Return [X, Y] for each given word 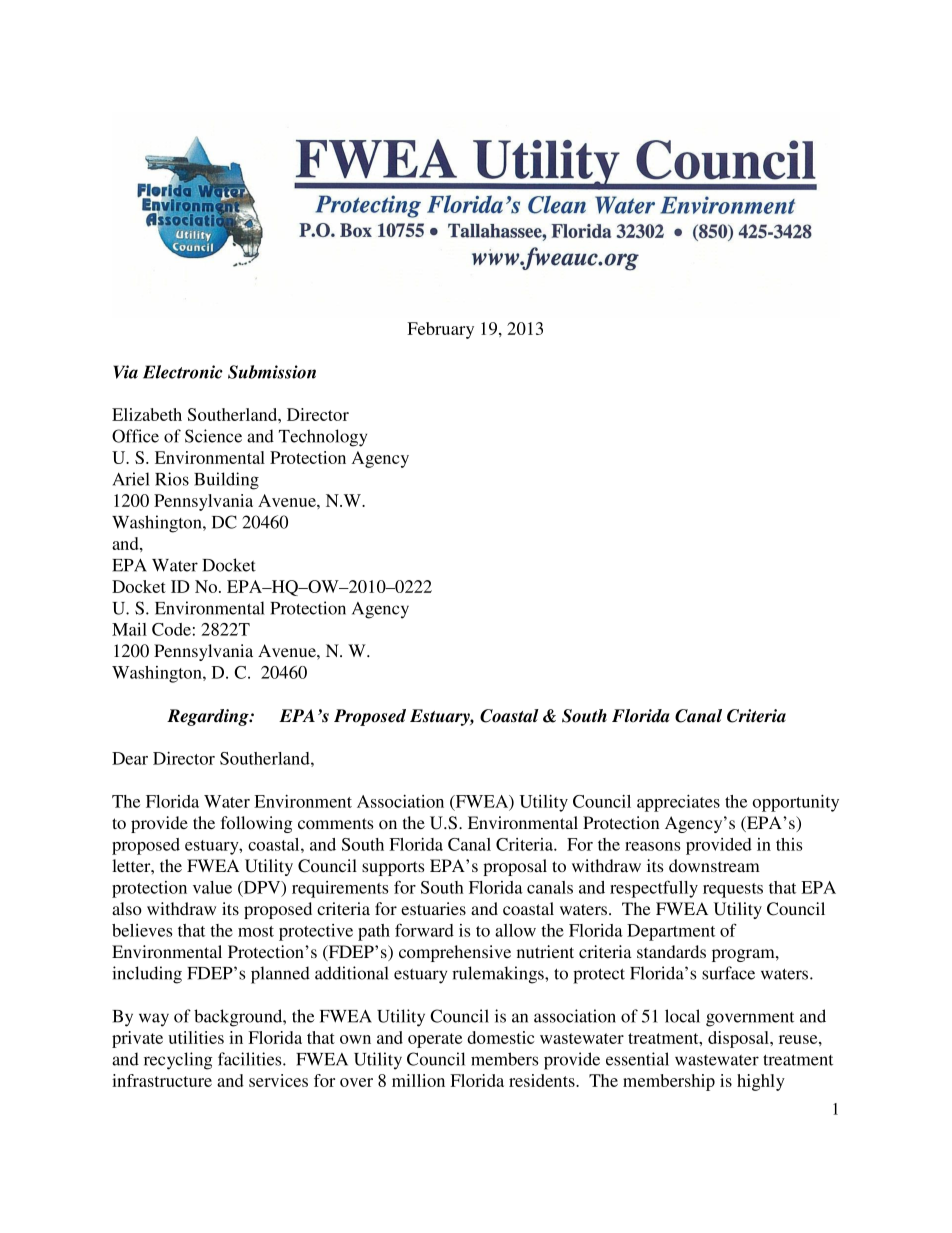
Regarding [209, 717]
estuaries [433, 908]
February [440, 330]
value [212, 887]
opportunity [796, 803]
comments [335, 823]
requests [733, 890]
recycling [178, 1061]
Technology [323, 438]
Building [226, 481]
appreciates [678, 803]
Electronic [183, 372]
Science [213, 436]
